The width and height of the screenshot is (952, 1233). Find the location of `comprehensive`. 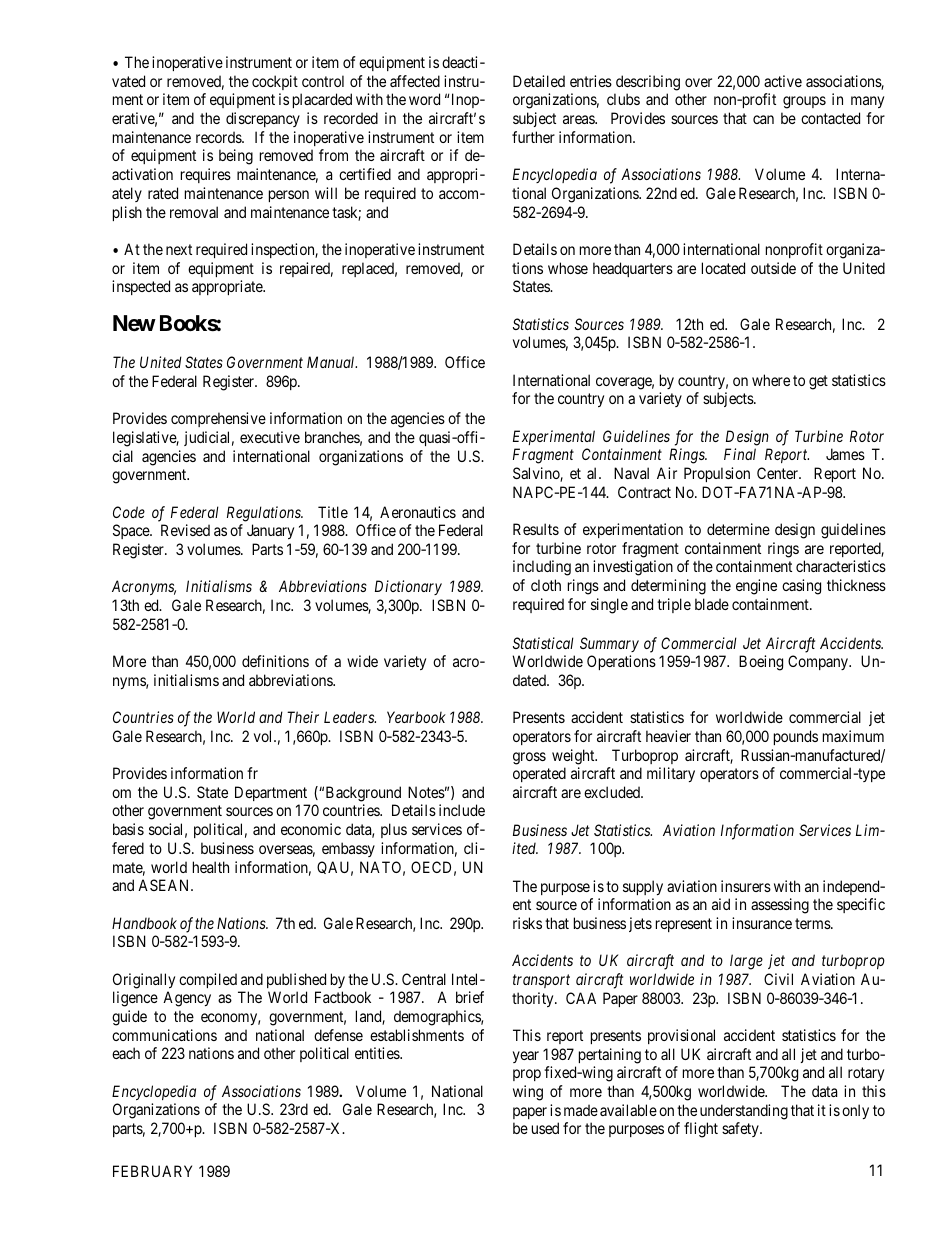

comprehensive is located at coordinates (218, 419).
